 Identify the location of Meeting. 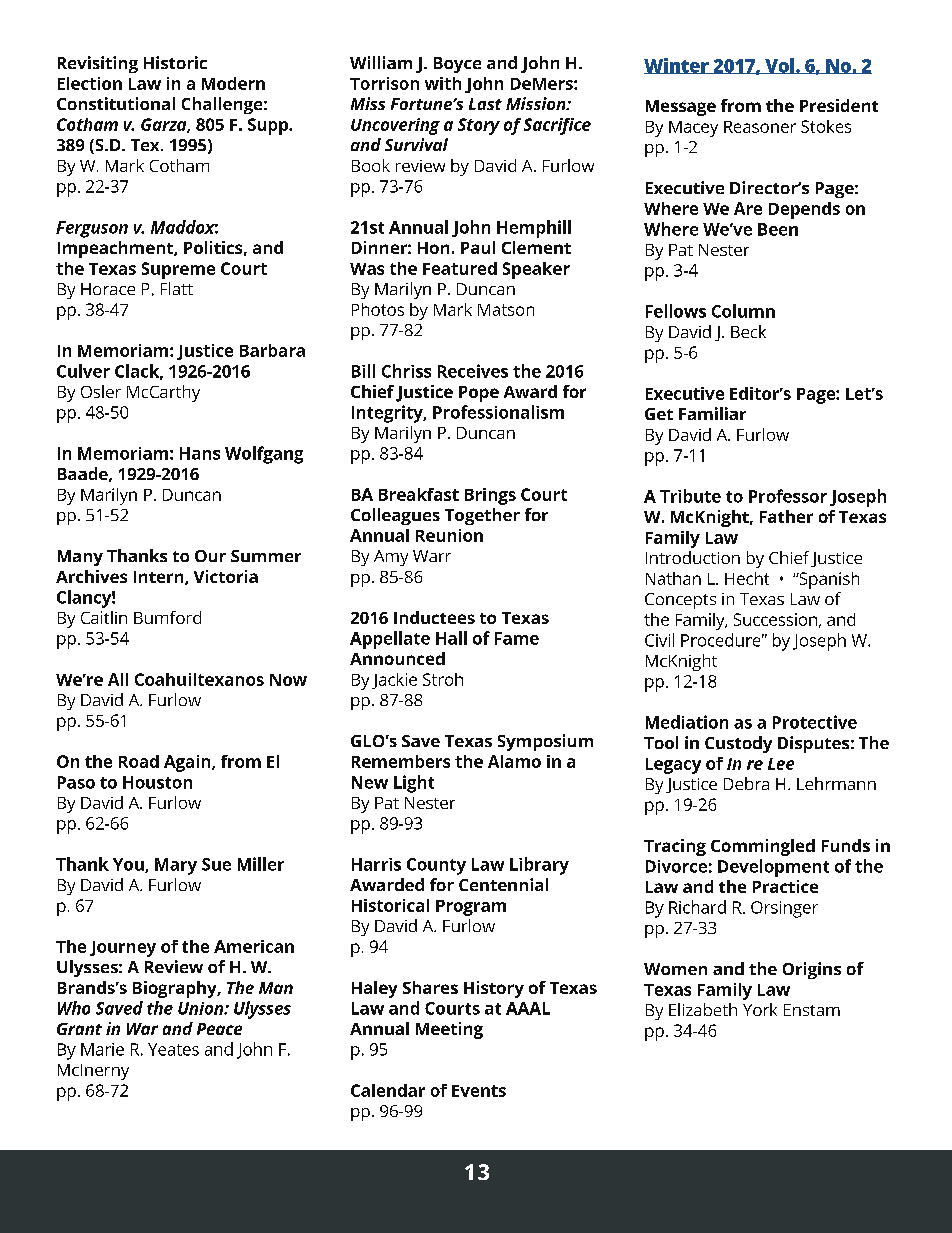
(449, 1030).
